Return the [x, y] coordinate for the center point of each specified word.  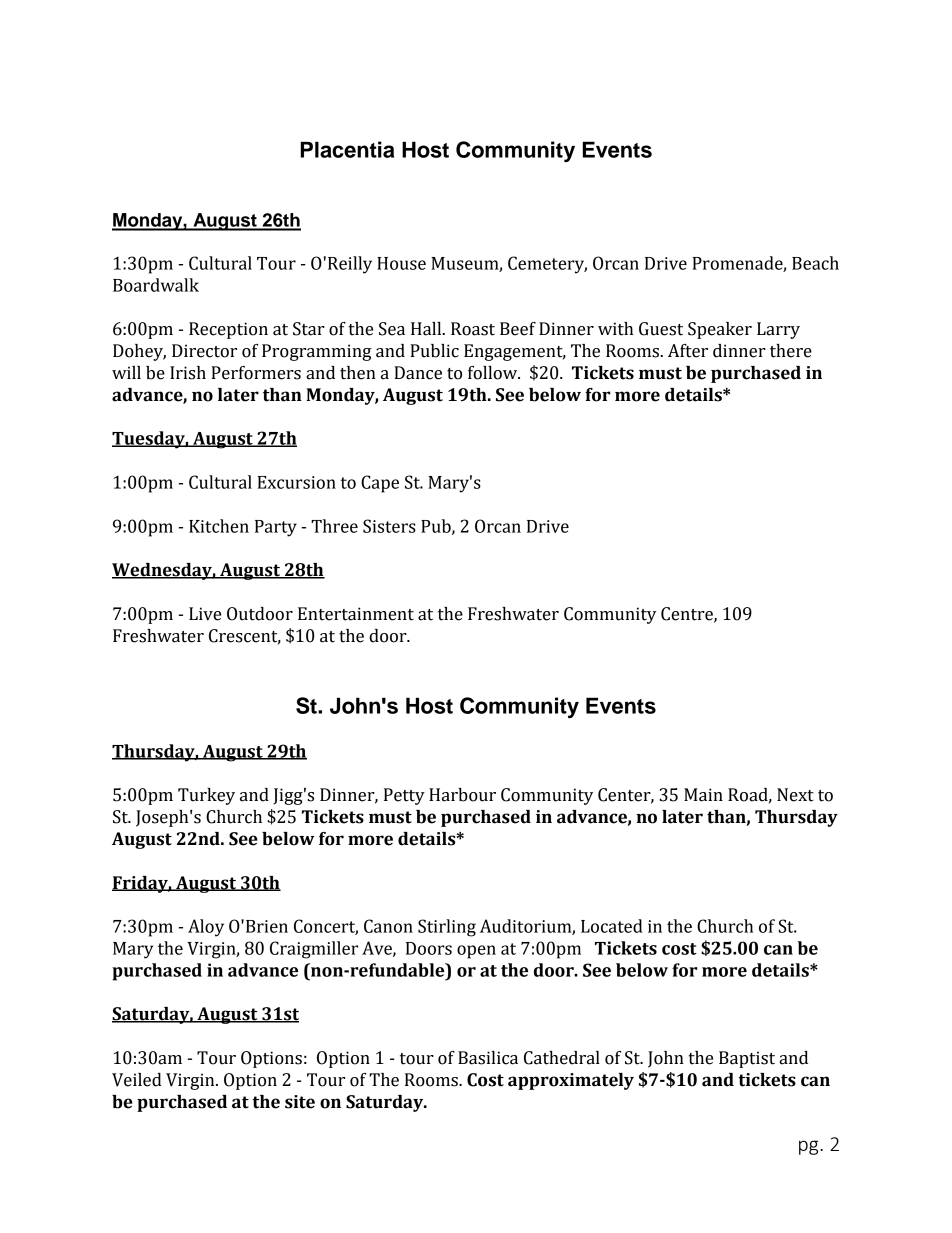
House [401, 263]
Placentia [347, 149]
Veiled [137, 1080]
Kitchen [219, 526]
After [688, 351]
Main [703, 795]
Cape [380, 484]
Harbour [462, 795]
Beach [815, 263]
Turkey [206, 796]
